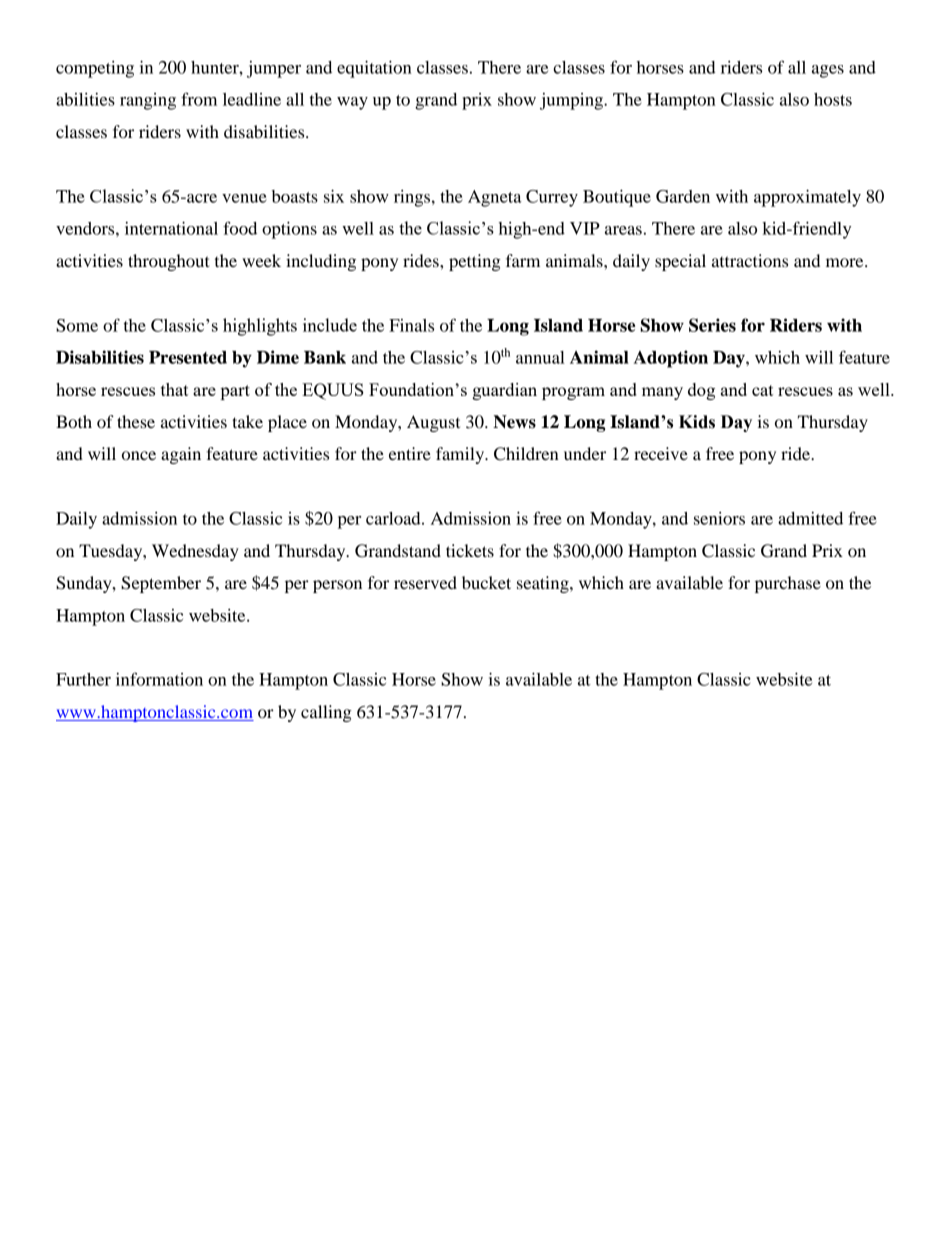 This page has height=1233, width=952. I want to click on family, so click(461, 455).
